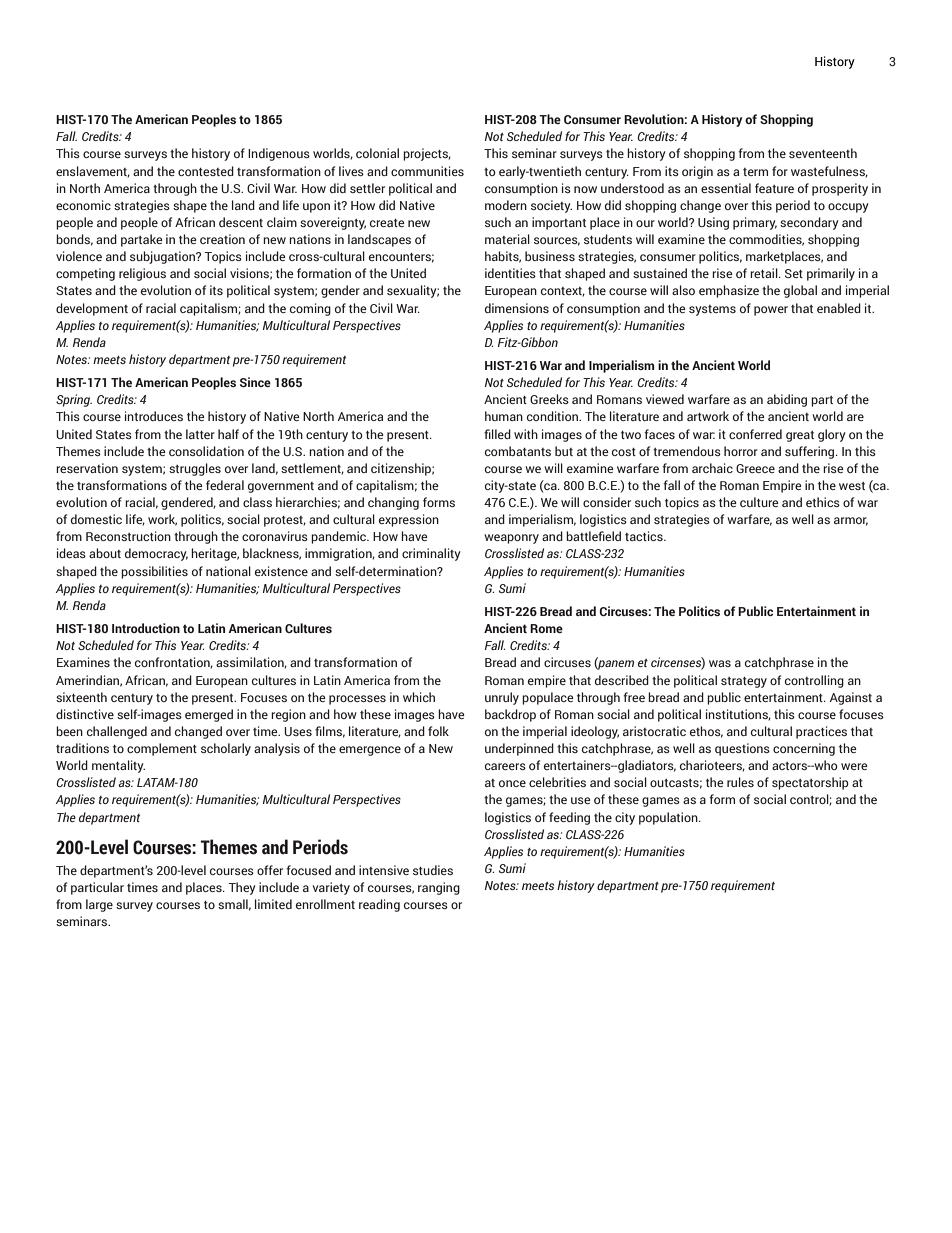 This screenshot has width=952, height=1233. What do you see at coordinates (744, 682) in the screenshot?
I see `strategy` at bounding box center [744, 682].
